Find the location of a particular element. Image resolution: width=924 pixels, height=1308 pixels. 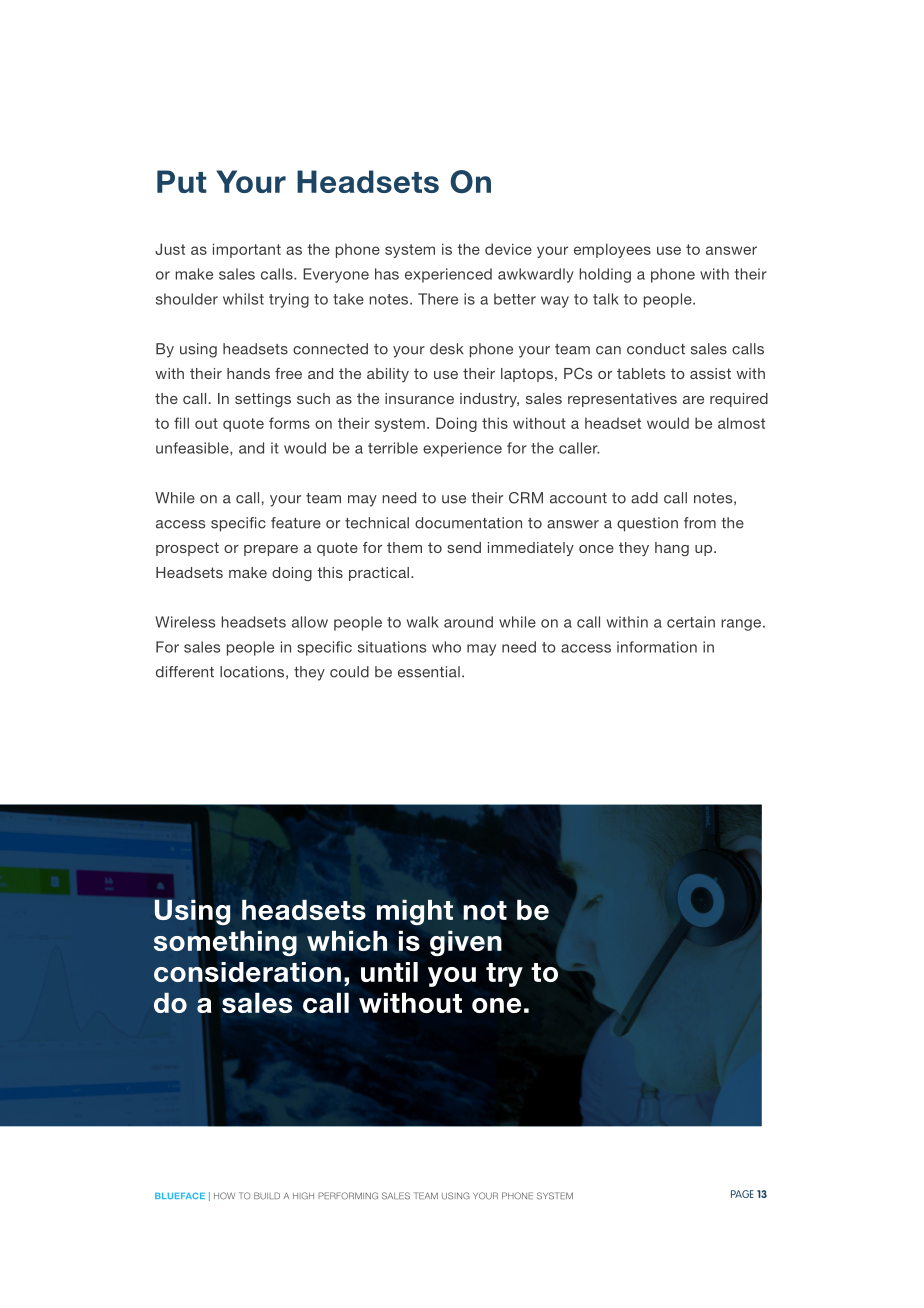

essential is located at coordinates (429, 672).
